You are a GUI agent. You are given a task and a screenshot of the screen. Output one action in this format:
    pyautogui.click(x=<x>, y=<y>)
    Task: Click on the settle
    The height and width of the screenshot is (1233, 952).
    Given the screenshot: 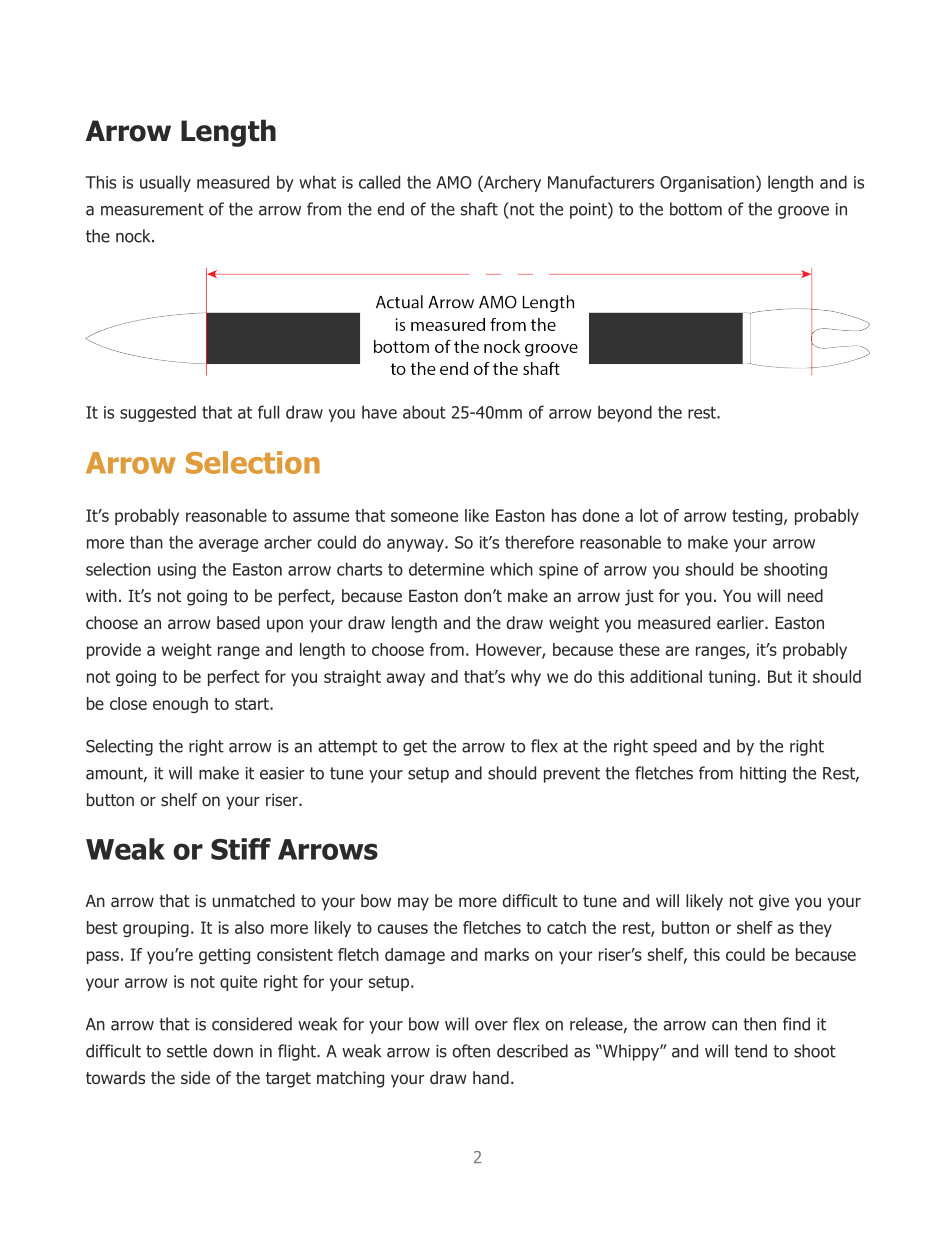 What is the action you would take?
    pyautogui.click(x=187, y=1051)
